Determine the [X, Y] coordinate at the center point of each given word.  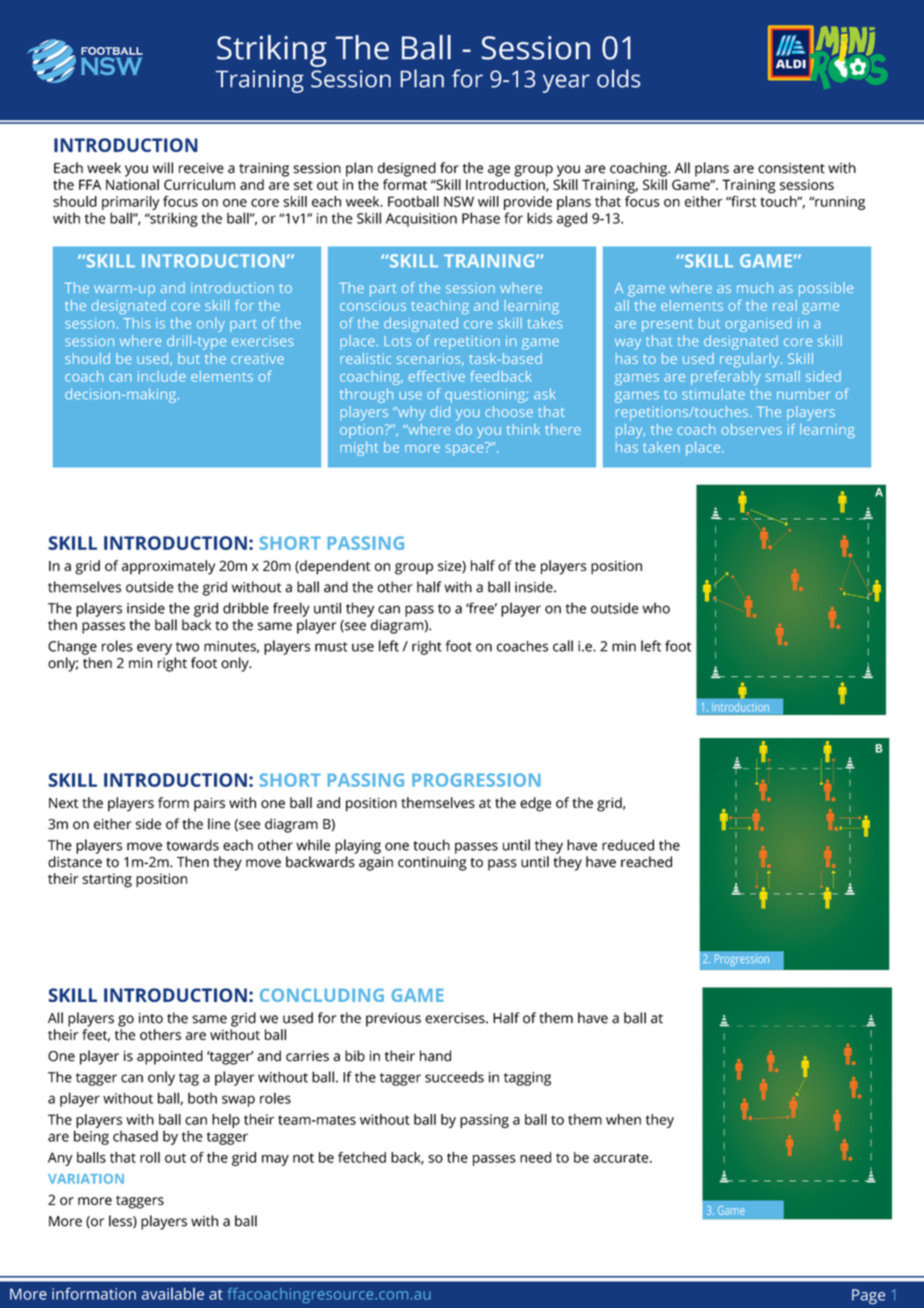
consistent [791, 168]
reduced [628, 845]
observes [751, 429]
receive [201, 168]
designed [407, 169]
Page [868, 1297]
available [173, 1294]
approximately [168, 567]
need [535, 1157]
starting [107, 880]
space [465, 449]
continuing [432, 863]
